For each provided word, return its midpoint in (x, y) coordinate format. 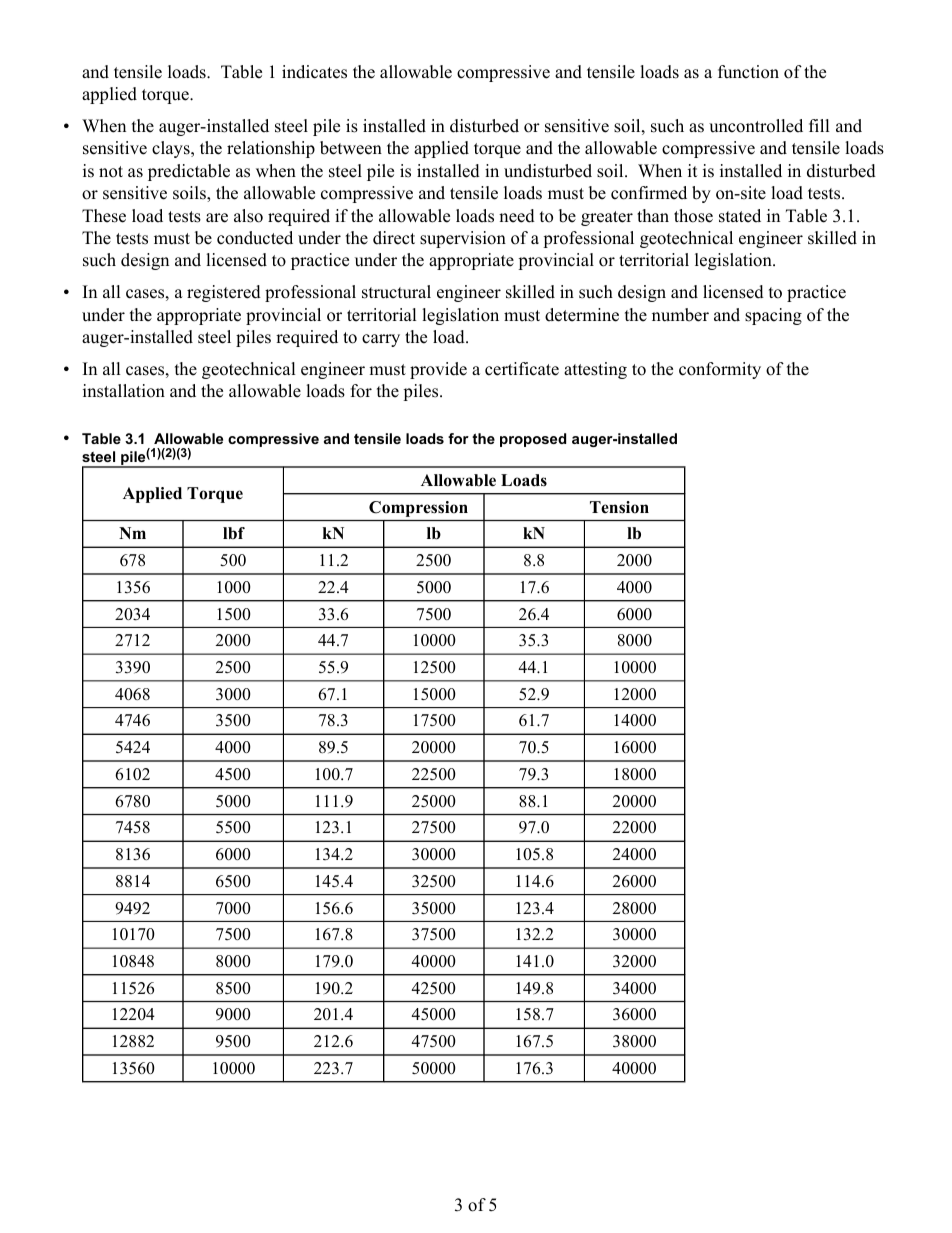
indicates (314, 72)
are (217, 218)
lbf (234, 533)
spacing (773, 316)
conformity (720, 370)
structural (396, 292)
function (748, 72)
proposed (533, 440)
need (517, 216)
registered (224, 293)
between (351, 148)
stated (740, 216)
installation (124, 391)
